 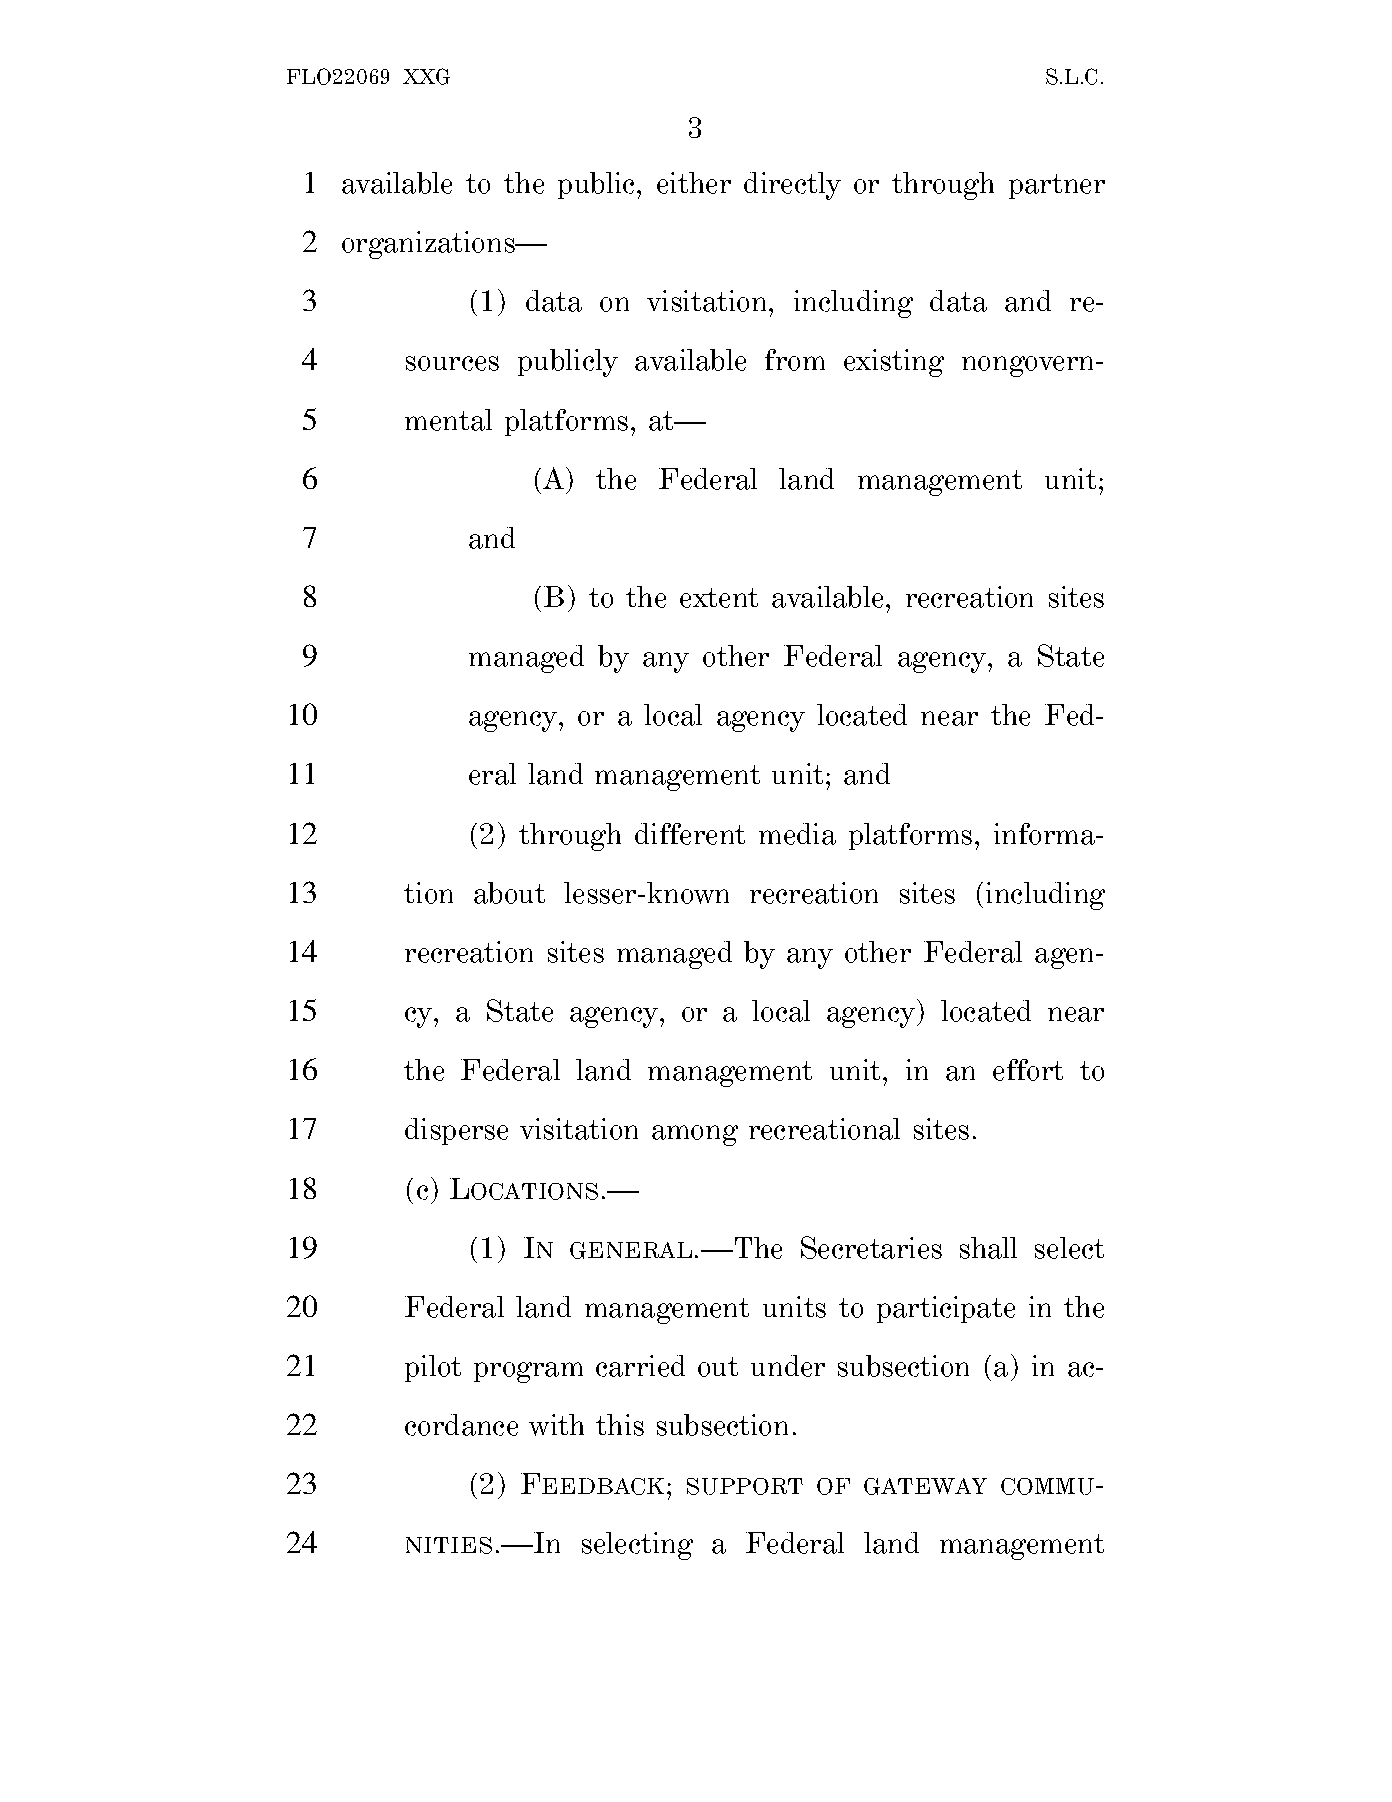 I want to click on effort, so click(x=1028, y=1070).
